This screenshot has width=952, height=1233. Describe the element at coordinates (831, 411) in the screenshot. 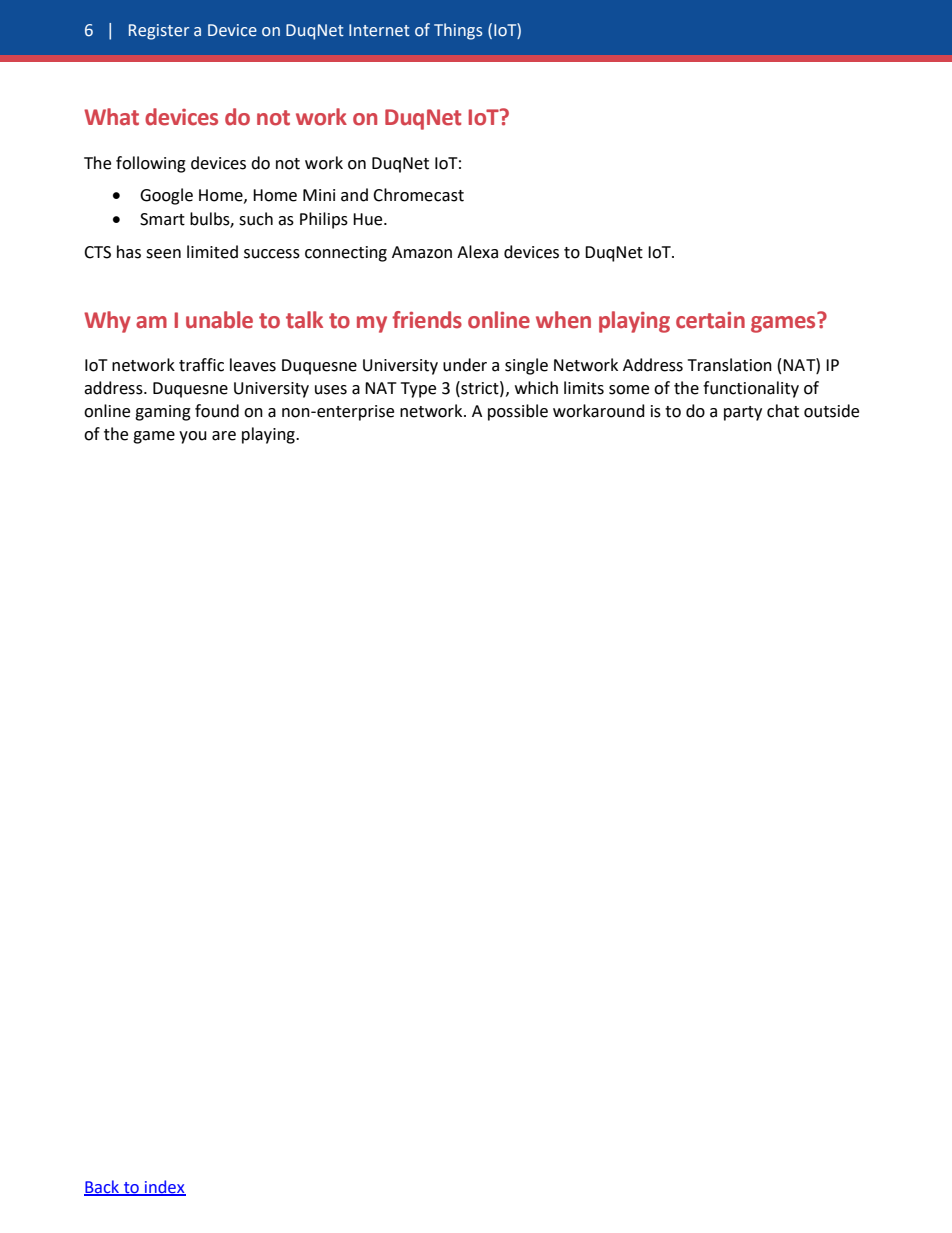

I see `outside` at that location.
